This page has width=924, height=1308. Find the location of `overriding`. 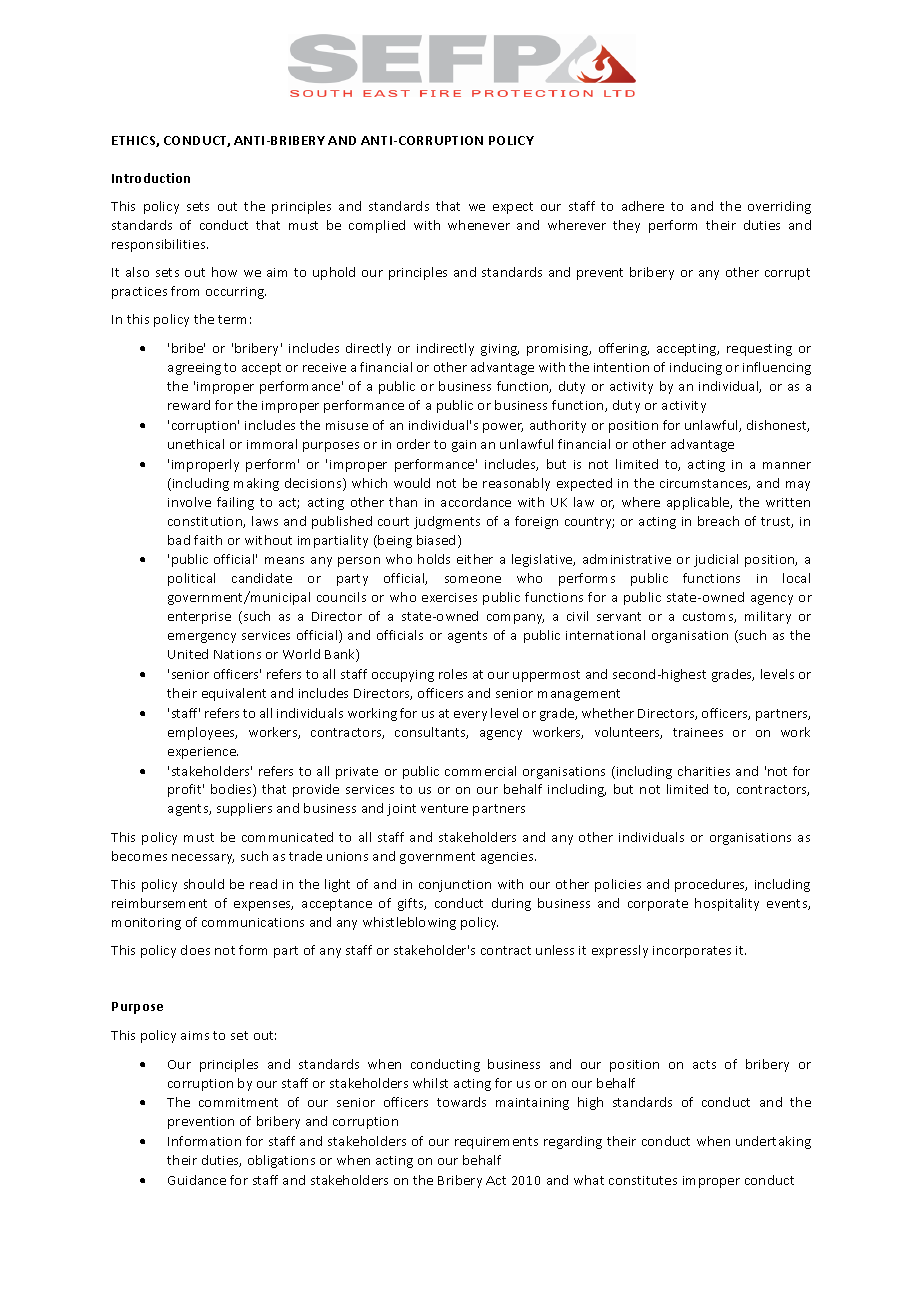

overriding is located at coordinates (779, 207).
